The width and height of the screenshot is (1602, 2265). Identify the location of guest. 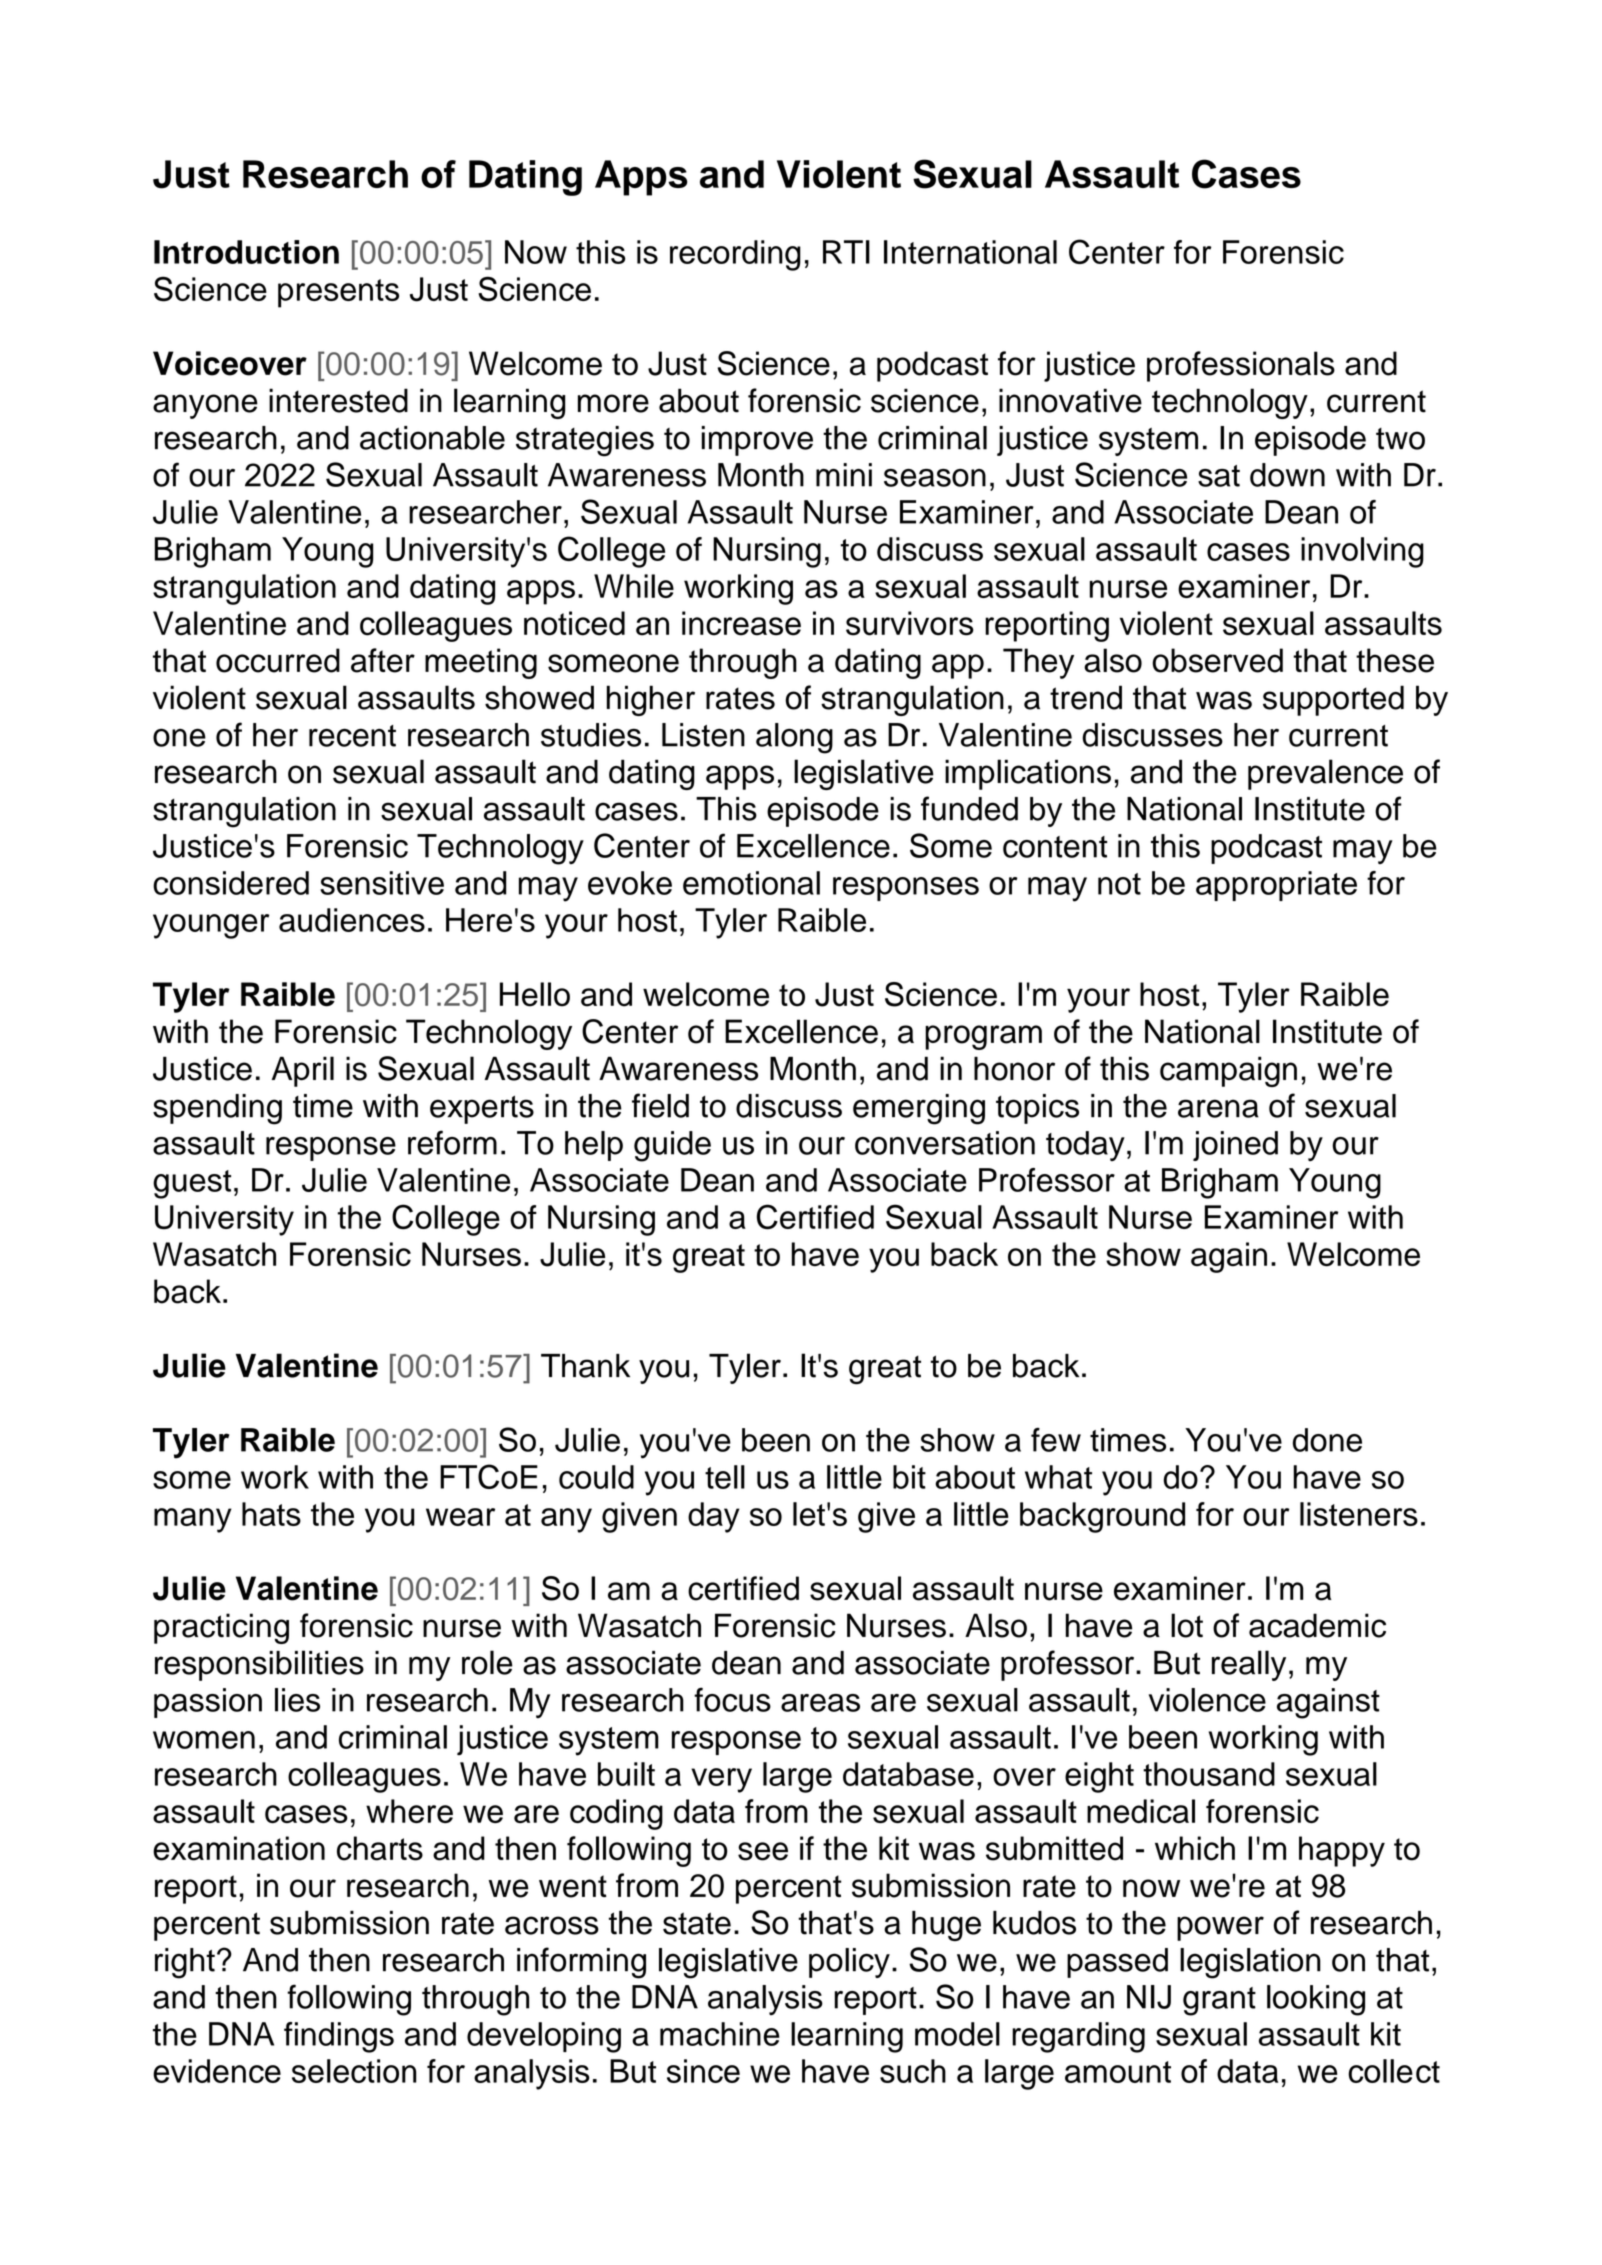
(192, 1184).
